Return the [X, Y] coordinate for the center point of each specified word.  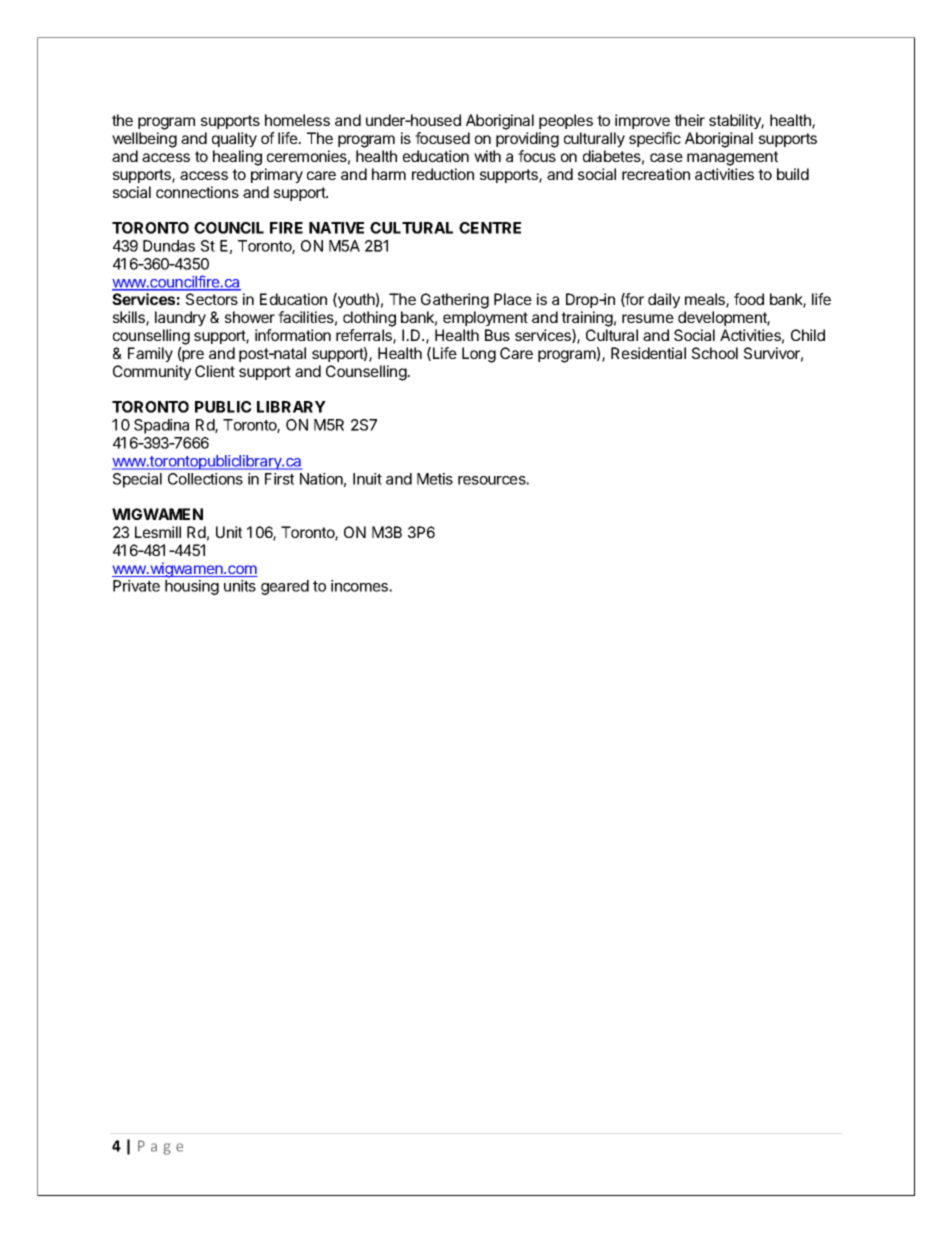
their [689, 120]
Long [479, 355]
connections [197, 192]
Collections [205, 479]
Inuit [367, 479]
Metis [435, 479]
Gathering [455, 301]
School [715, 353]
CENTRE [490, 228]
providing [527, 140]
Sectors [212, 299]
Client [215, 371]
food [749, 299]
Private [136, 586]
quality [234, 139]
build [793, 174]
